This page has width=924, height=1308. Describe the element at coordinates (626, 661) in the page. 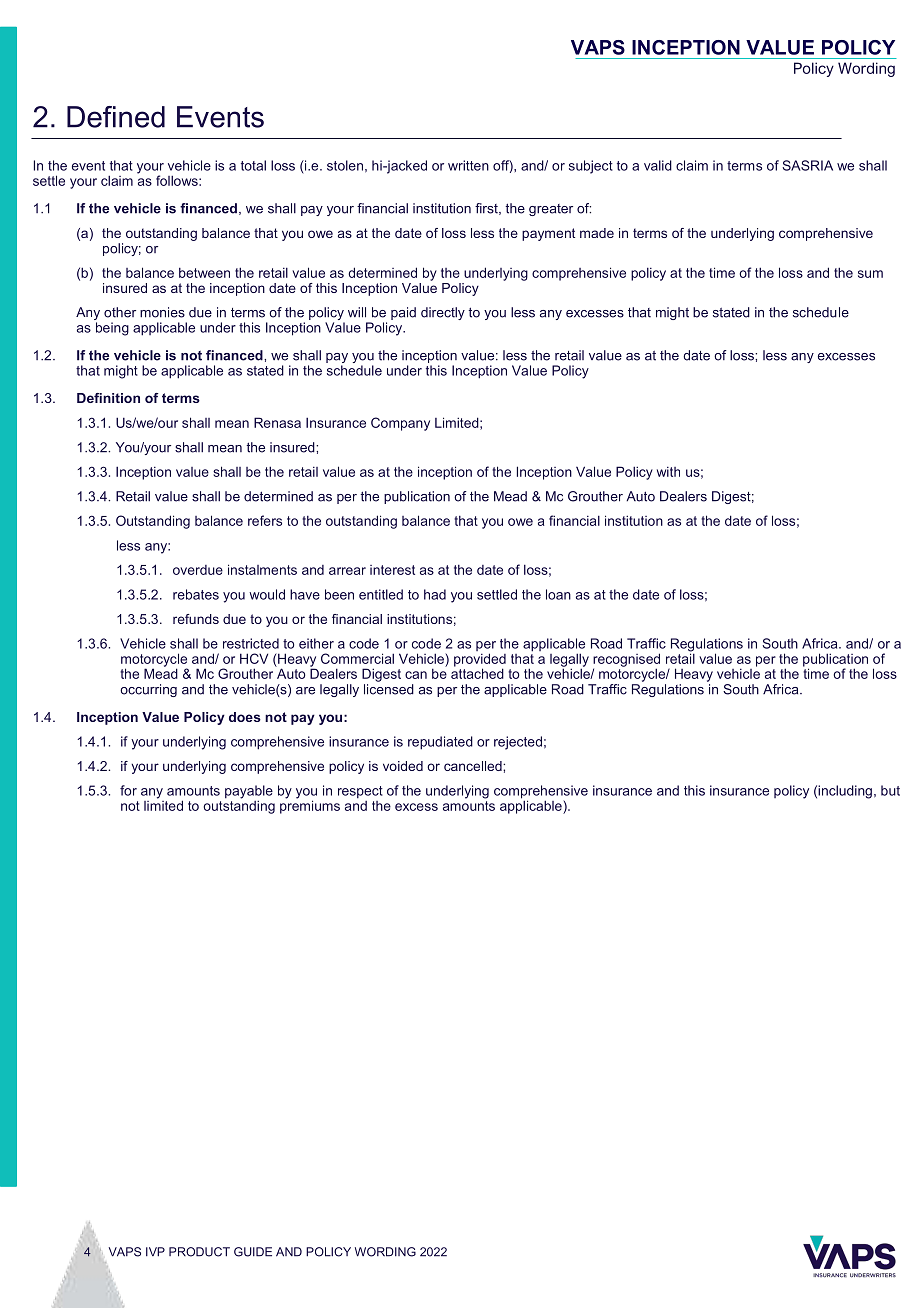

I see `recognised` at that location.
